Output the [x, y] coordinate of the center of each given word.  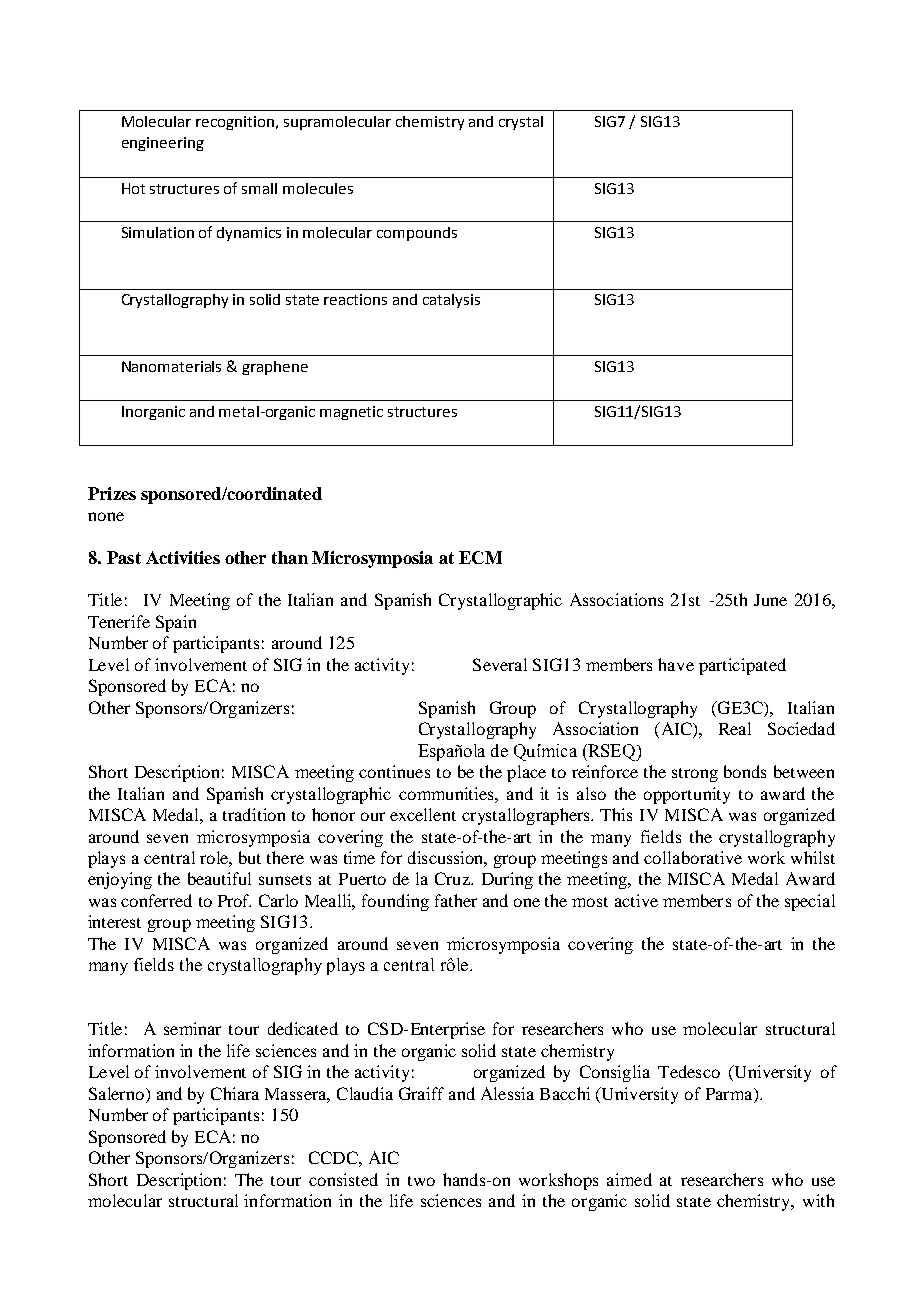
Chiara [235, 1093]
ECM [480, 557]
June [770, 600]
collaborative [693, 857]
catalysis [451, 301]
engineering [163, 144]
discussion [447, 858]
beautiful [219, 878]
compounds [417, 234]
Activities [183, 557]
